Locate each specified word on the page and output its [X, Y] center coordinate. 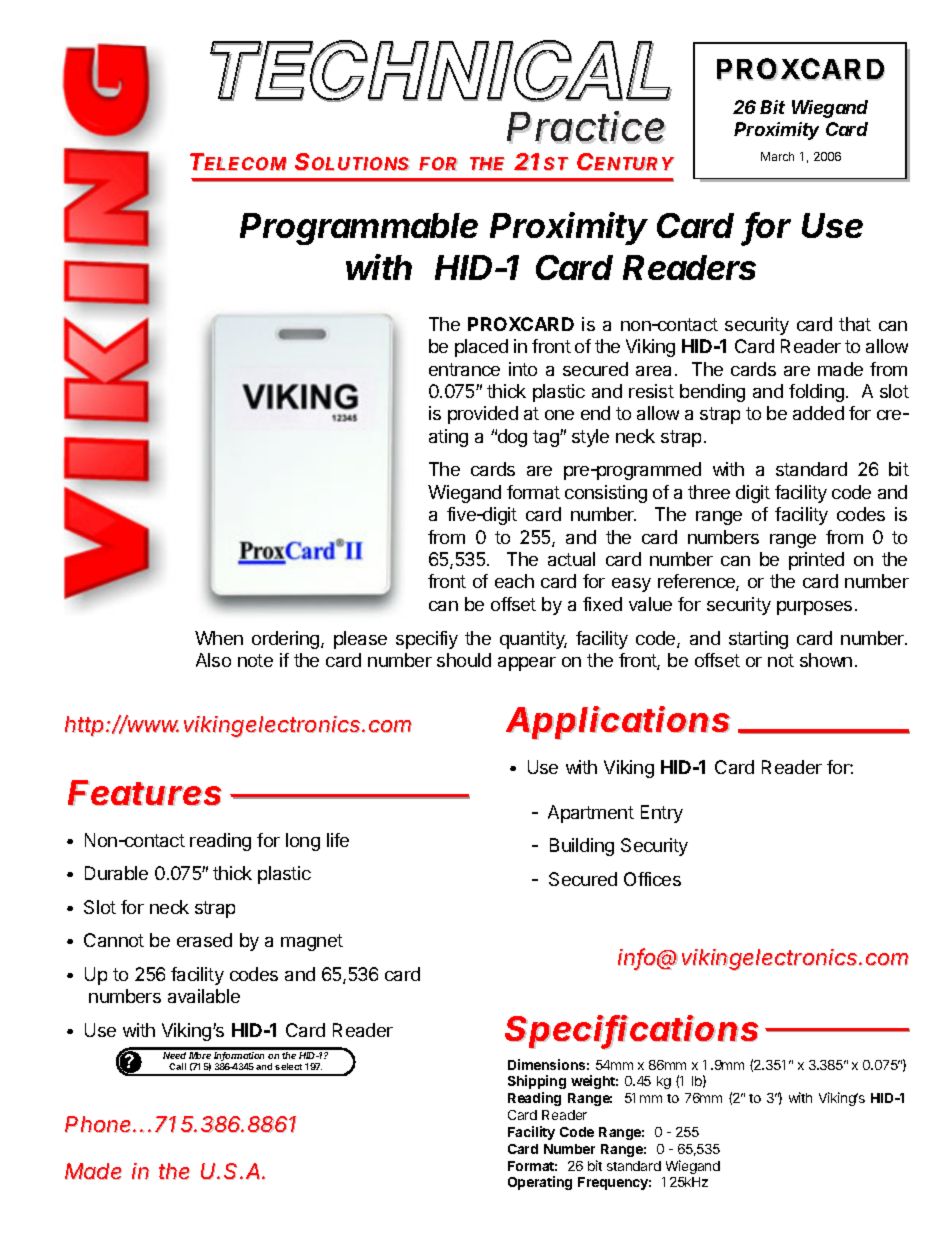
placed [481, 348]
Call [177, 1066]
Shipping [537, 1082]
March [777, 156]
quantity [533, 640]
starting [758, 640]
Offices [652, 879]
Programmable [359, 229]
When [219, 638]
